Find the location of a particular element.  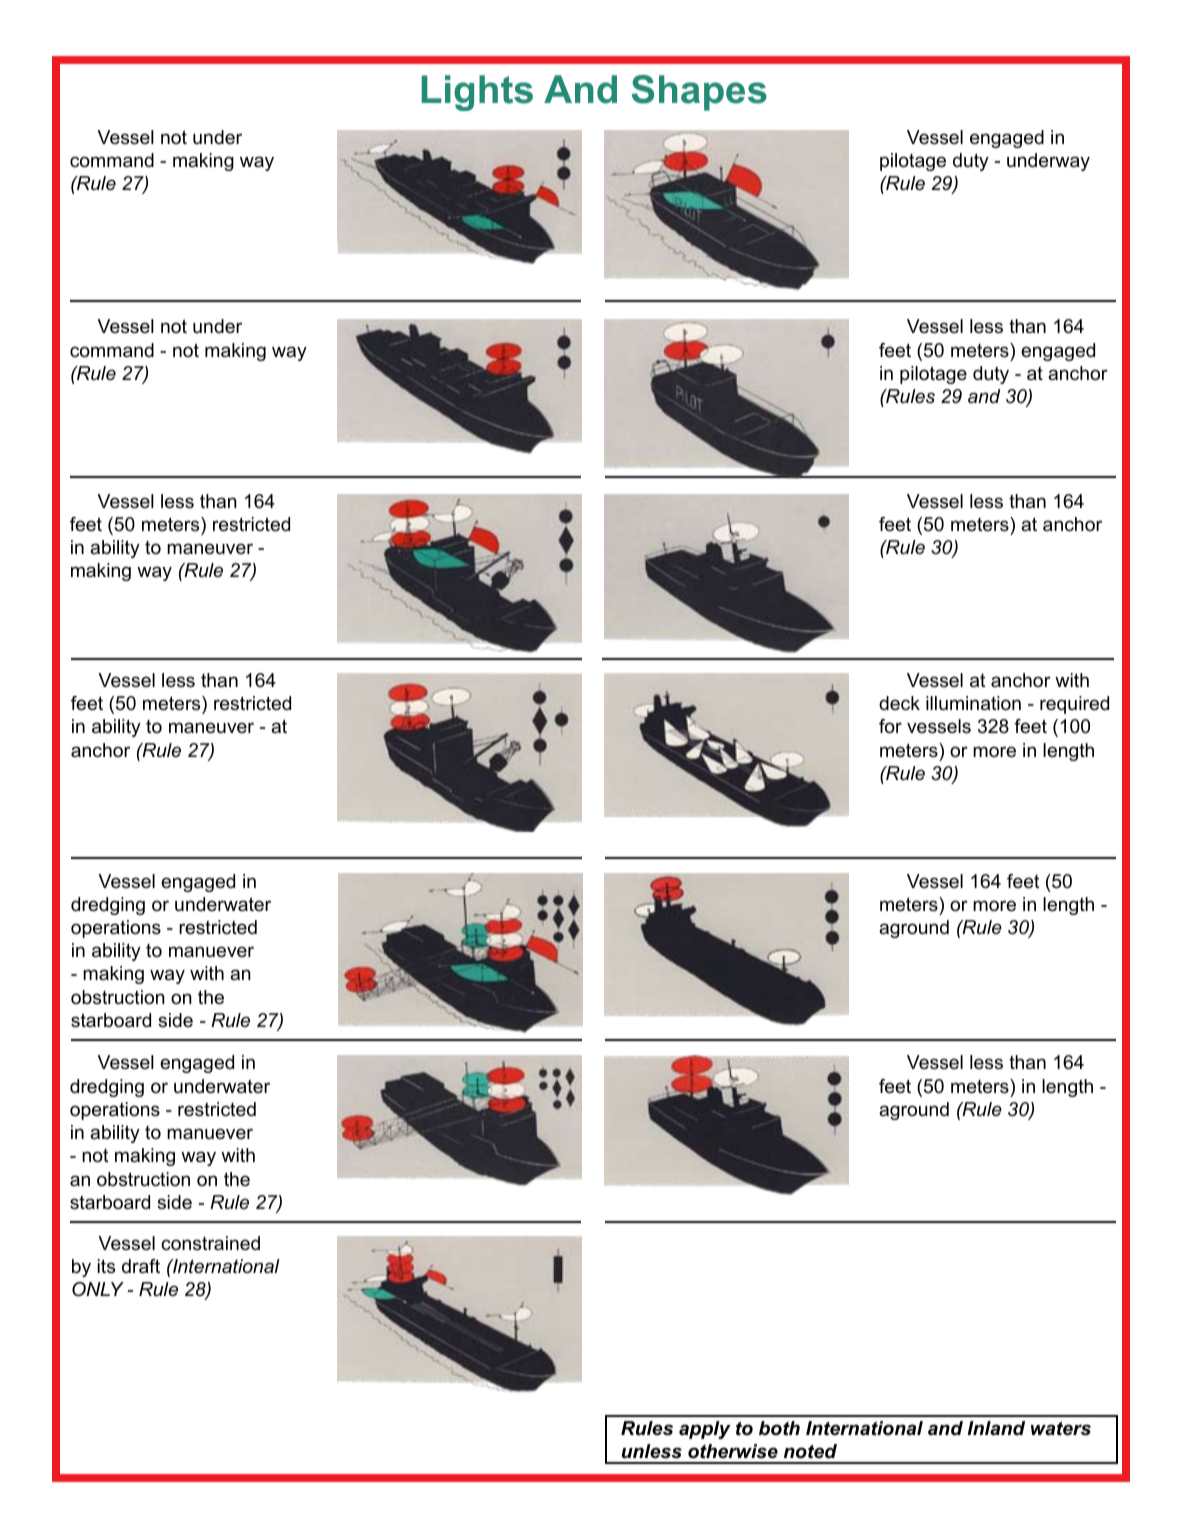

constrained is located at coordinates (210, 1243).
